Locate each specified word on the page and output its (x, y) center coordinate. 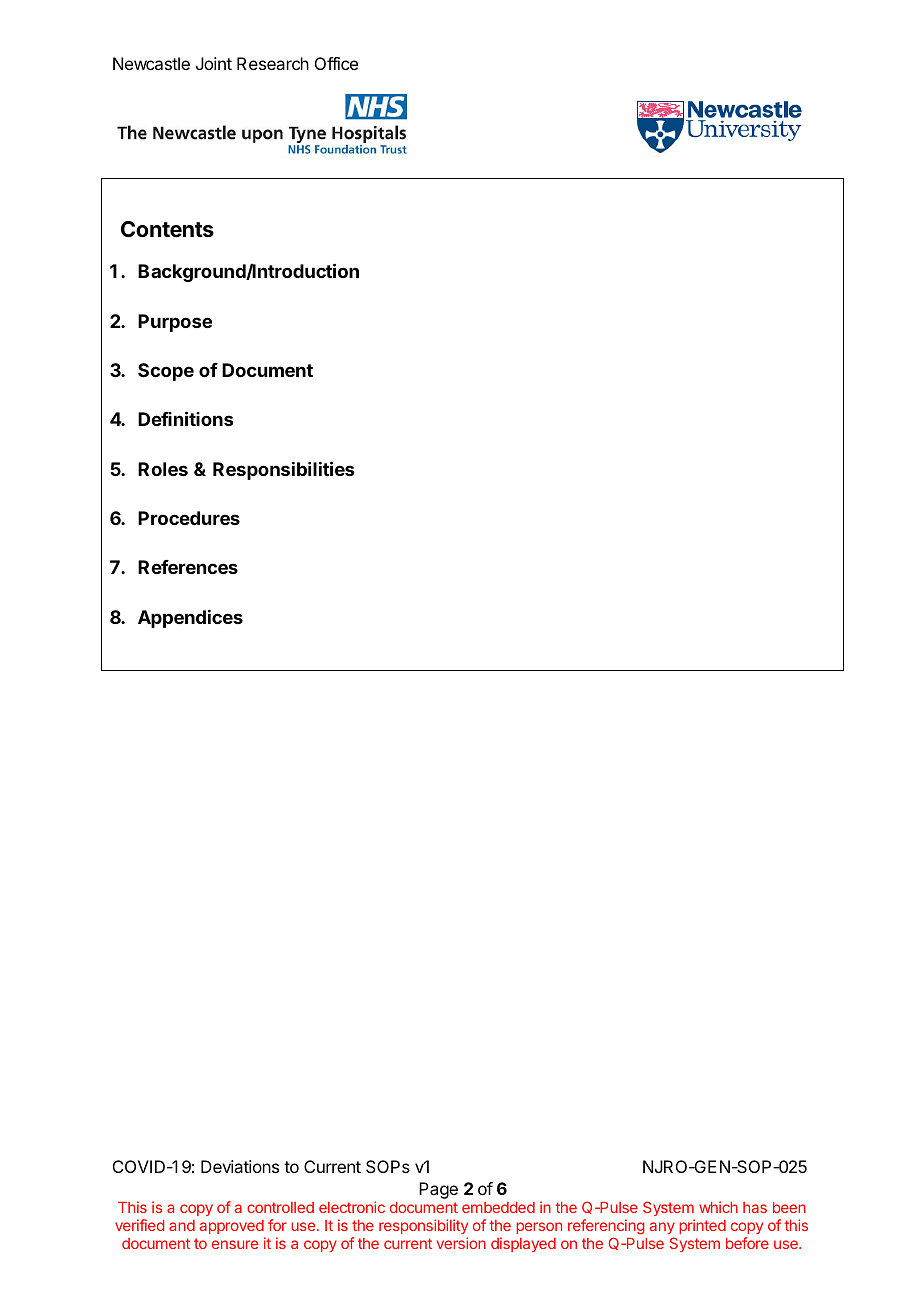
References (188, 567)
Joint (214, 63)
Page (438, 1190)
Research (273, 63)
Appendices (190, 619)
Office (336, 63)
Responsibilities (283, 470)
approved (232, 1227)
